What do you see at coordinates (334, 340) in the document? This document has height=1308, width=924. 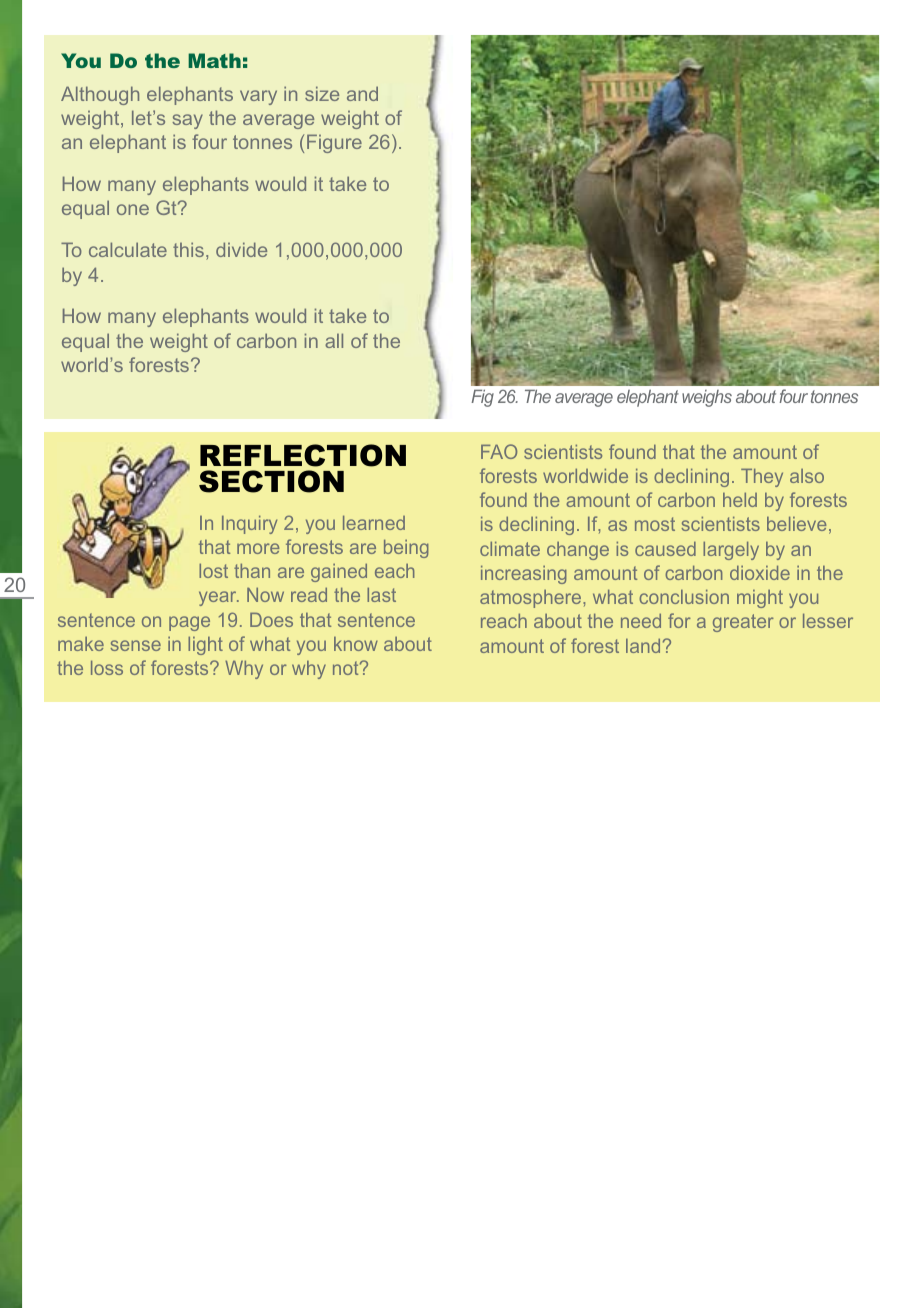 I see `all` at bounding box center [334, 340].
